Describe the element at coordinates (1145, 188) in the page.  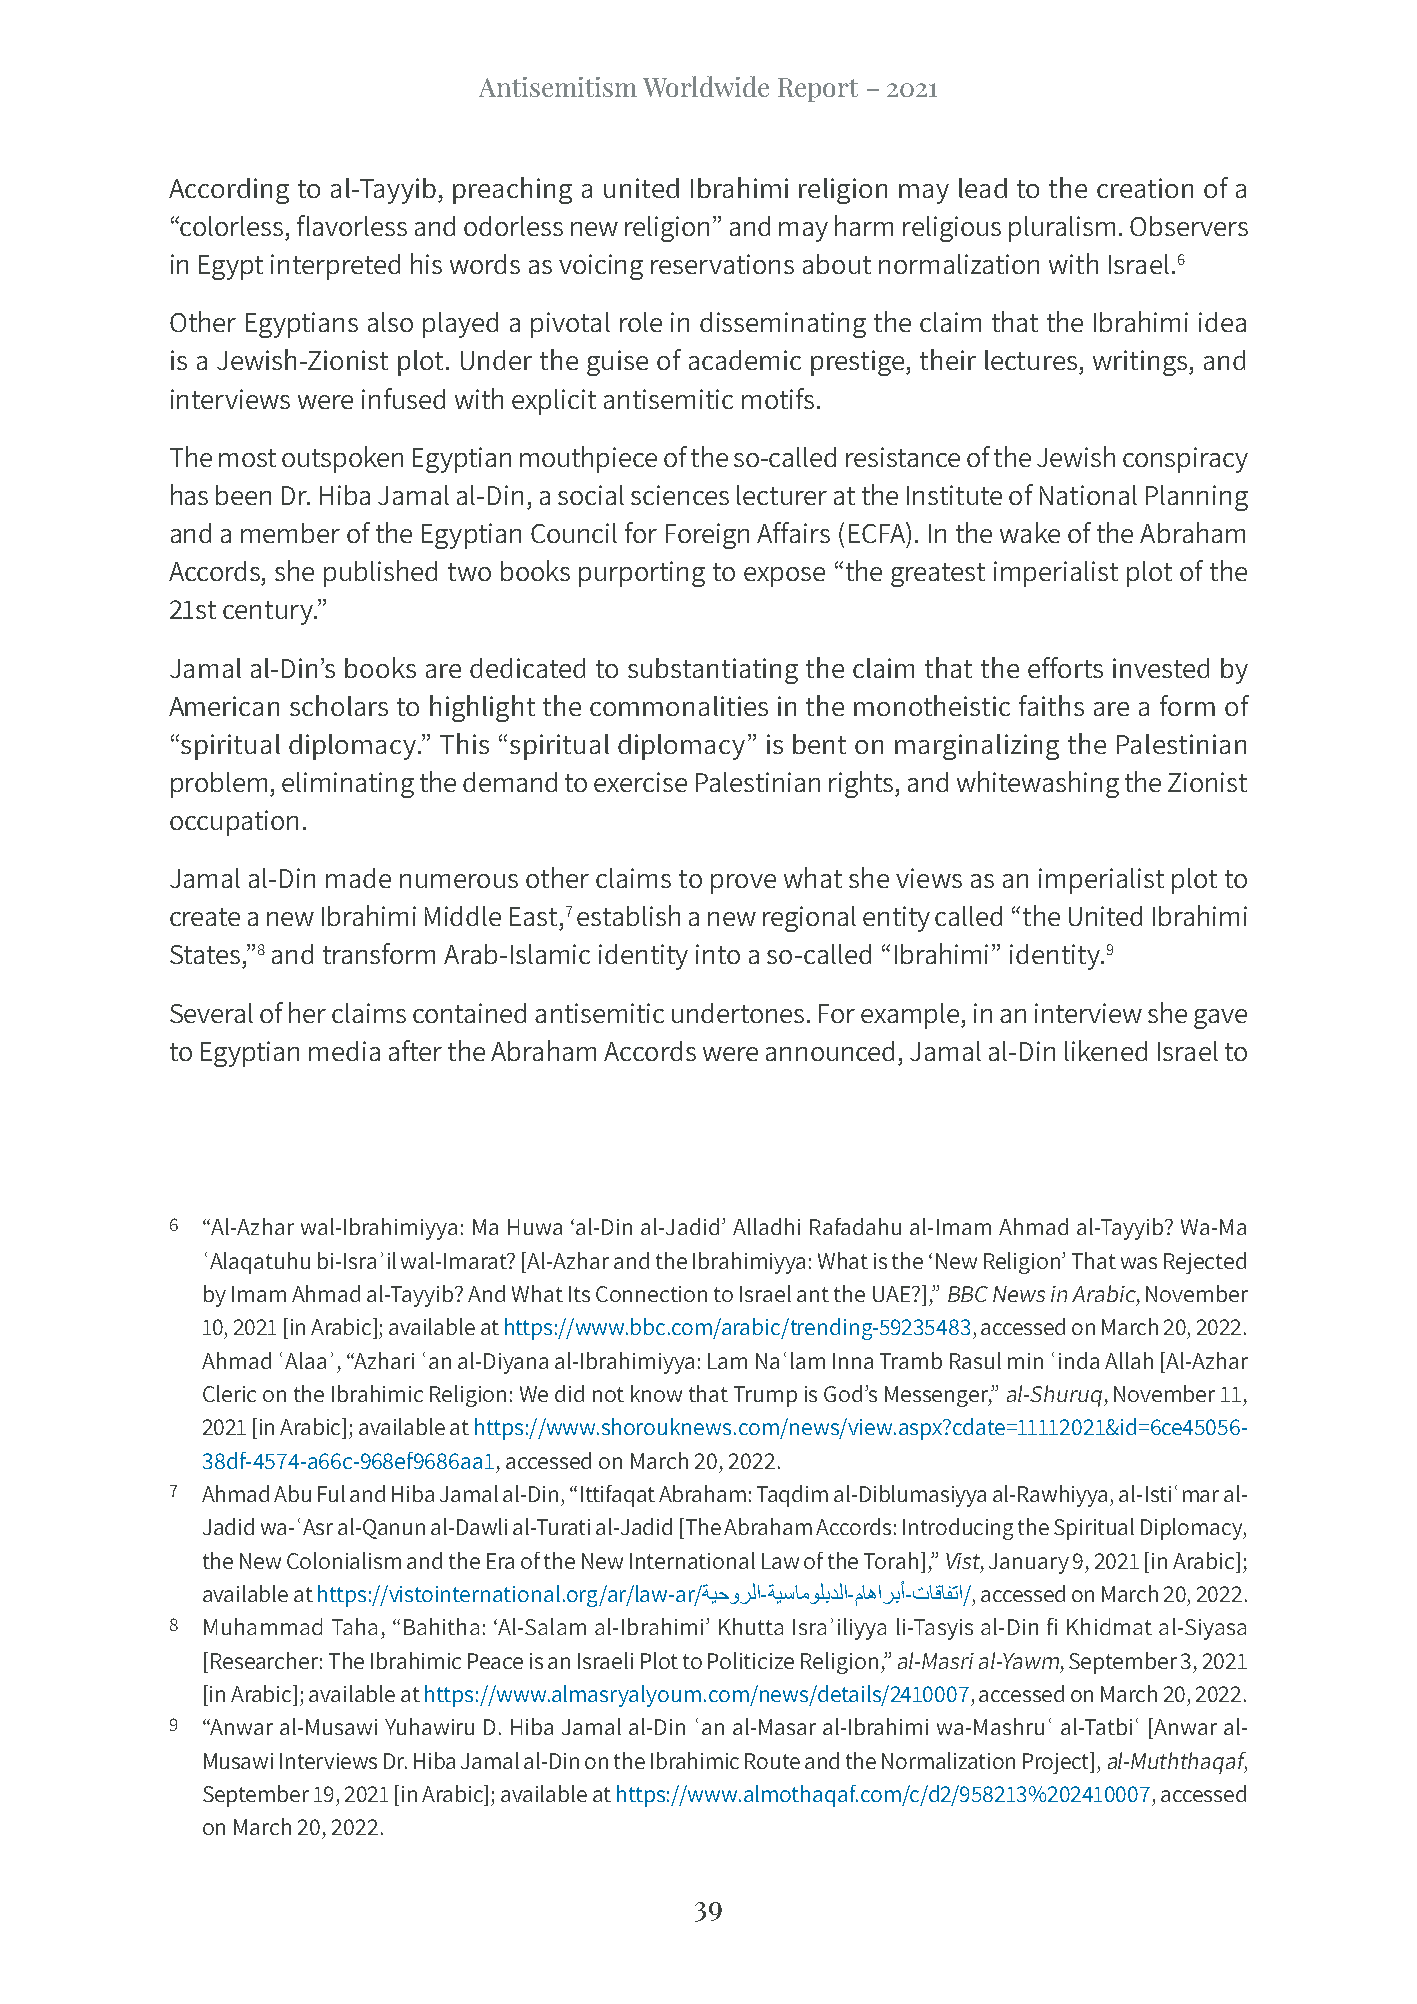
I see `creation` at that location.
